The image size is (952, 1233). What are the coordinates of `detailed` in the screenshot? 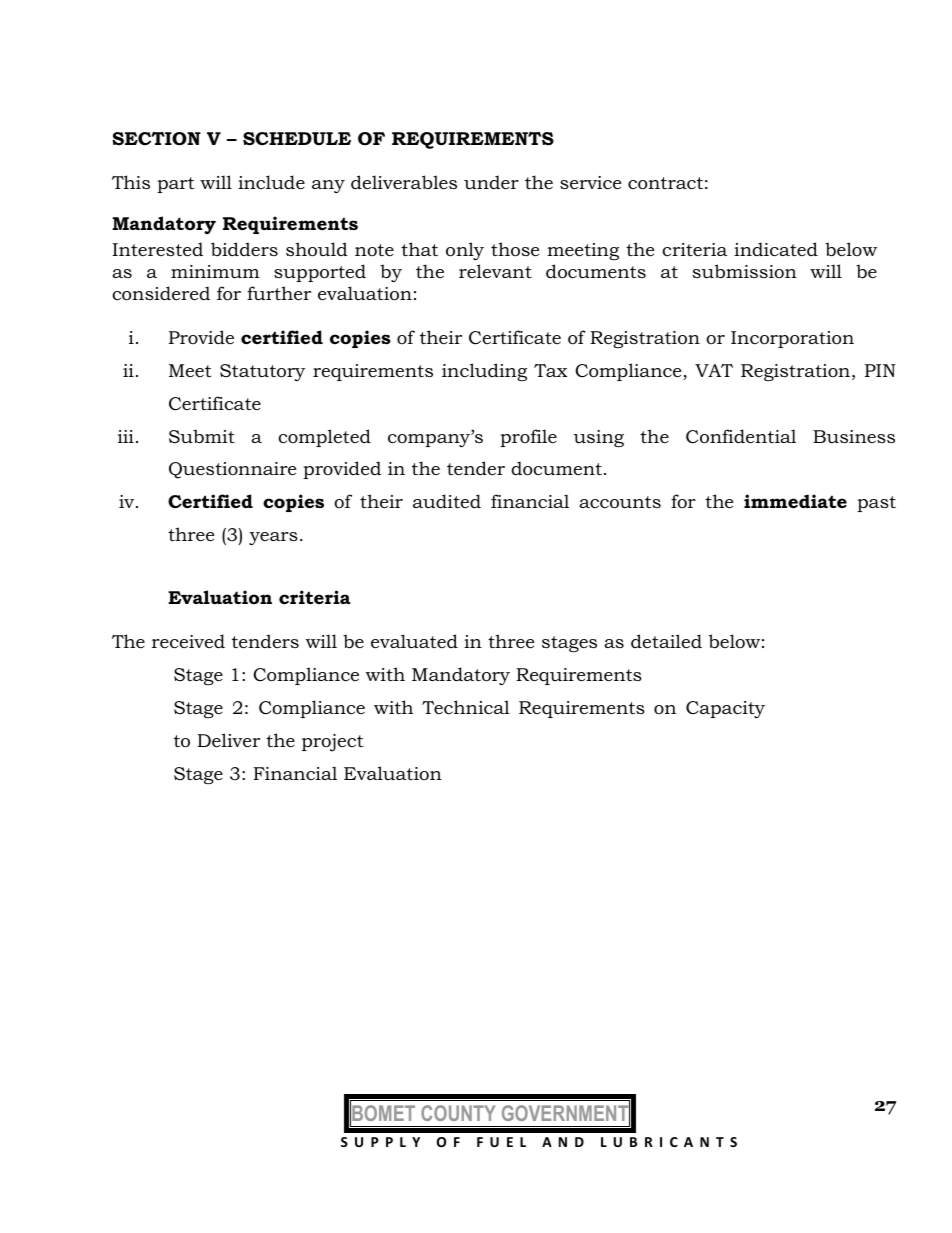 It's located at (666, 641).
